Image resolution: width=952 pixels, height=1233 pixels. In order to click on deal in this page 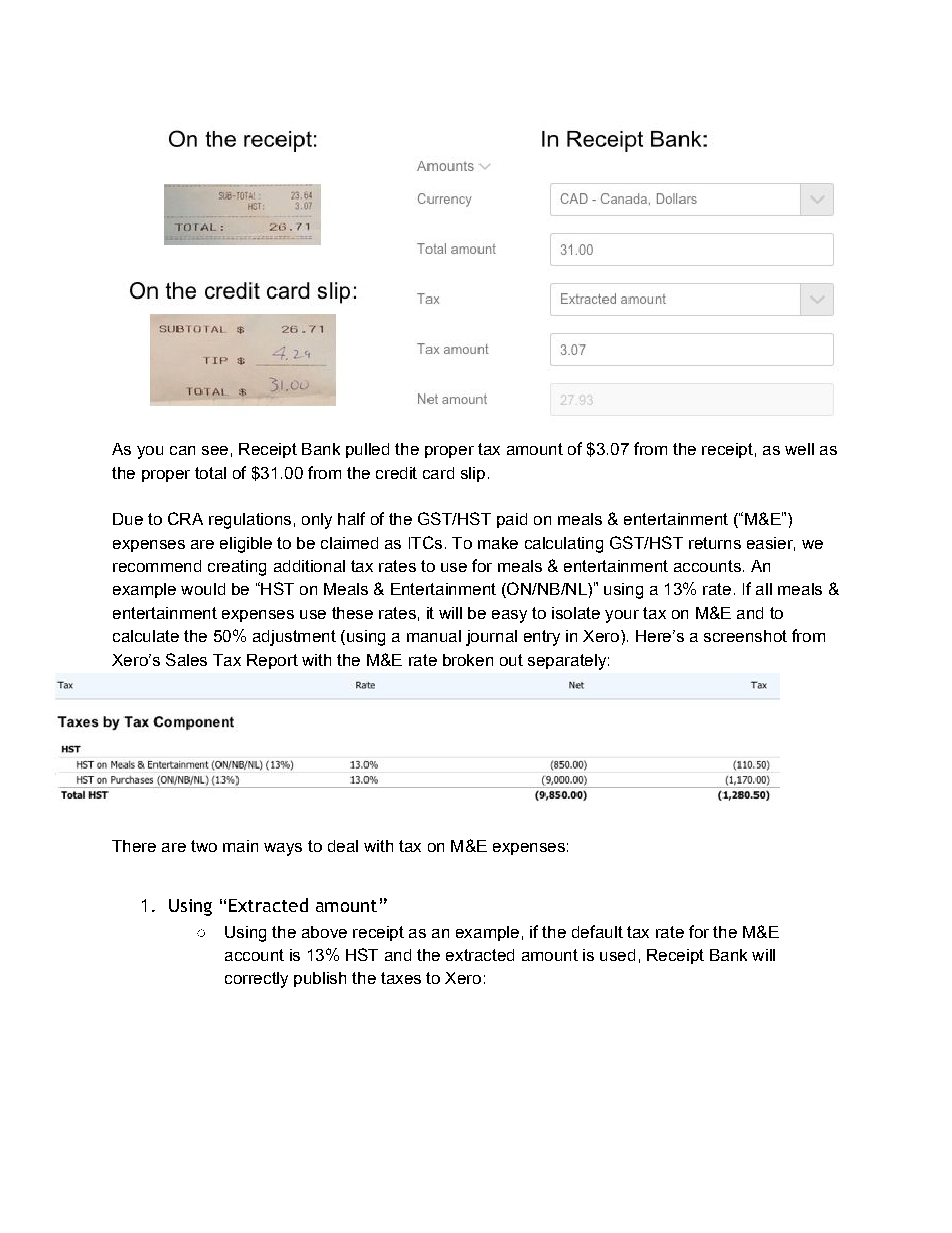, I will do `click(343, 846)`.
